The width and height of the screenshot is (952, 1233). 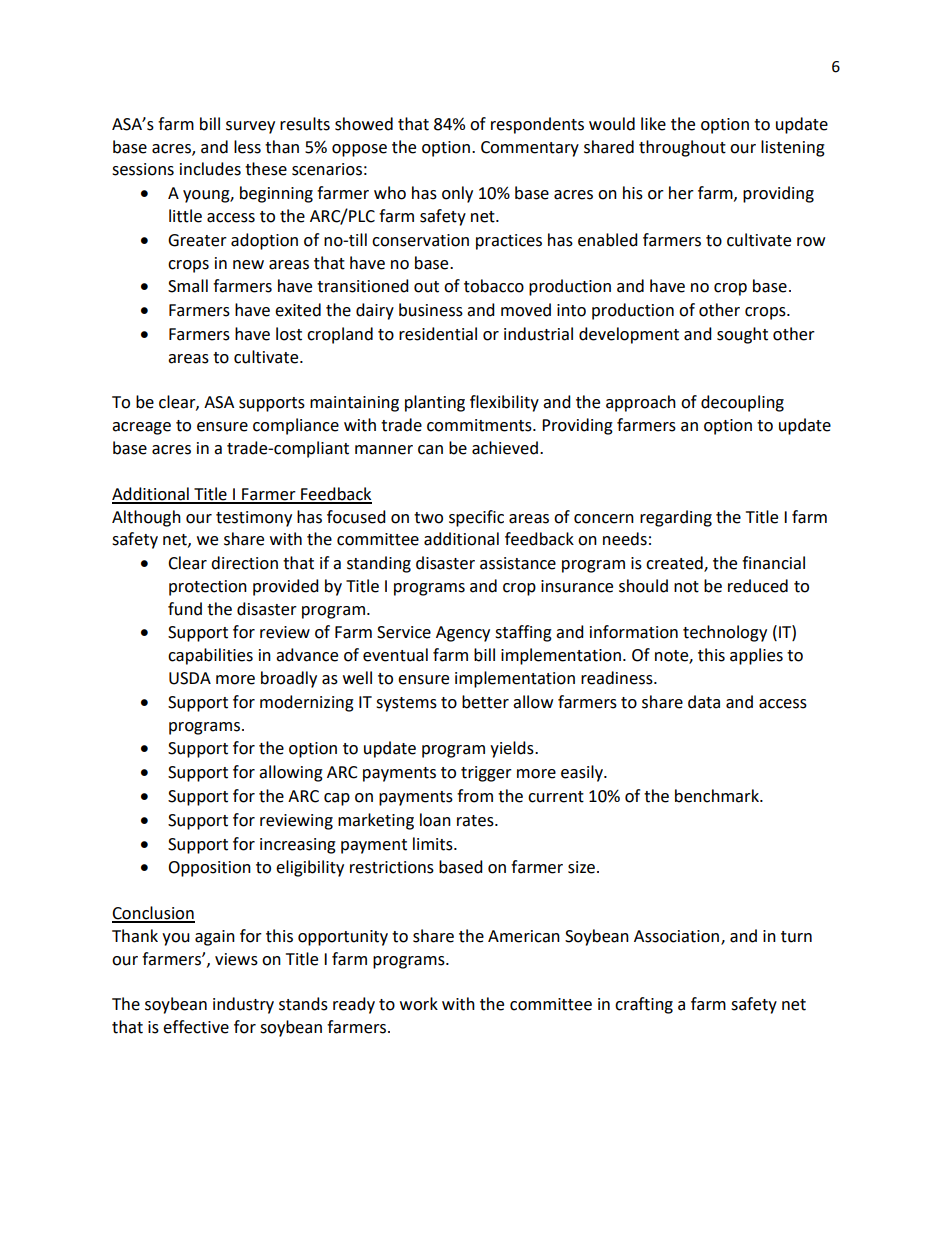 What do you see at coordinates (742, 403) in the screenshot?
I see `decoupling` at bounding box center [742, 403].
